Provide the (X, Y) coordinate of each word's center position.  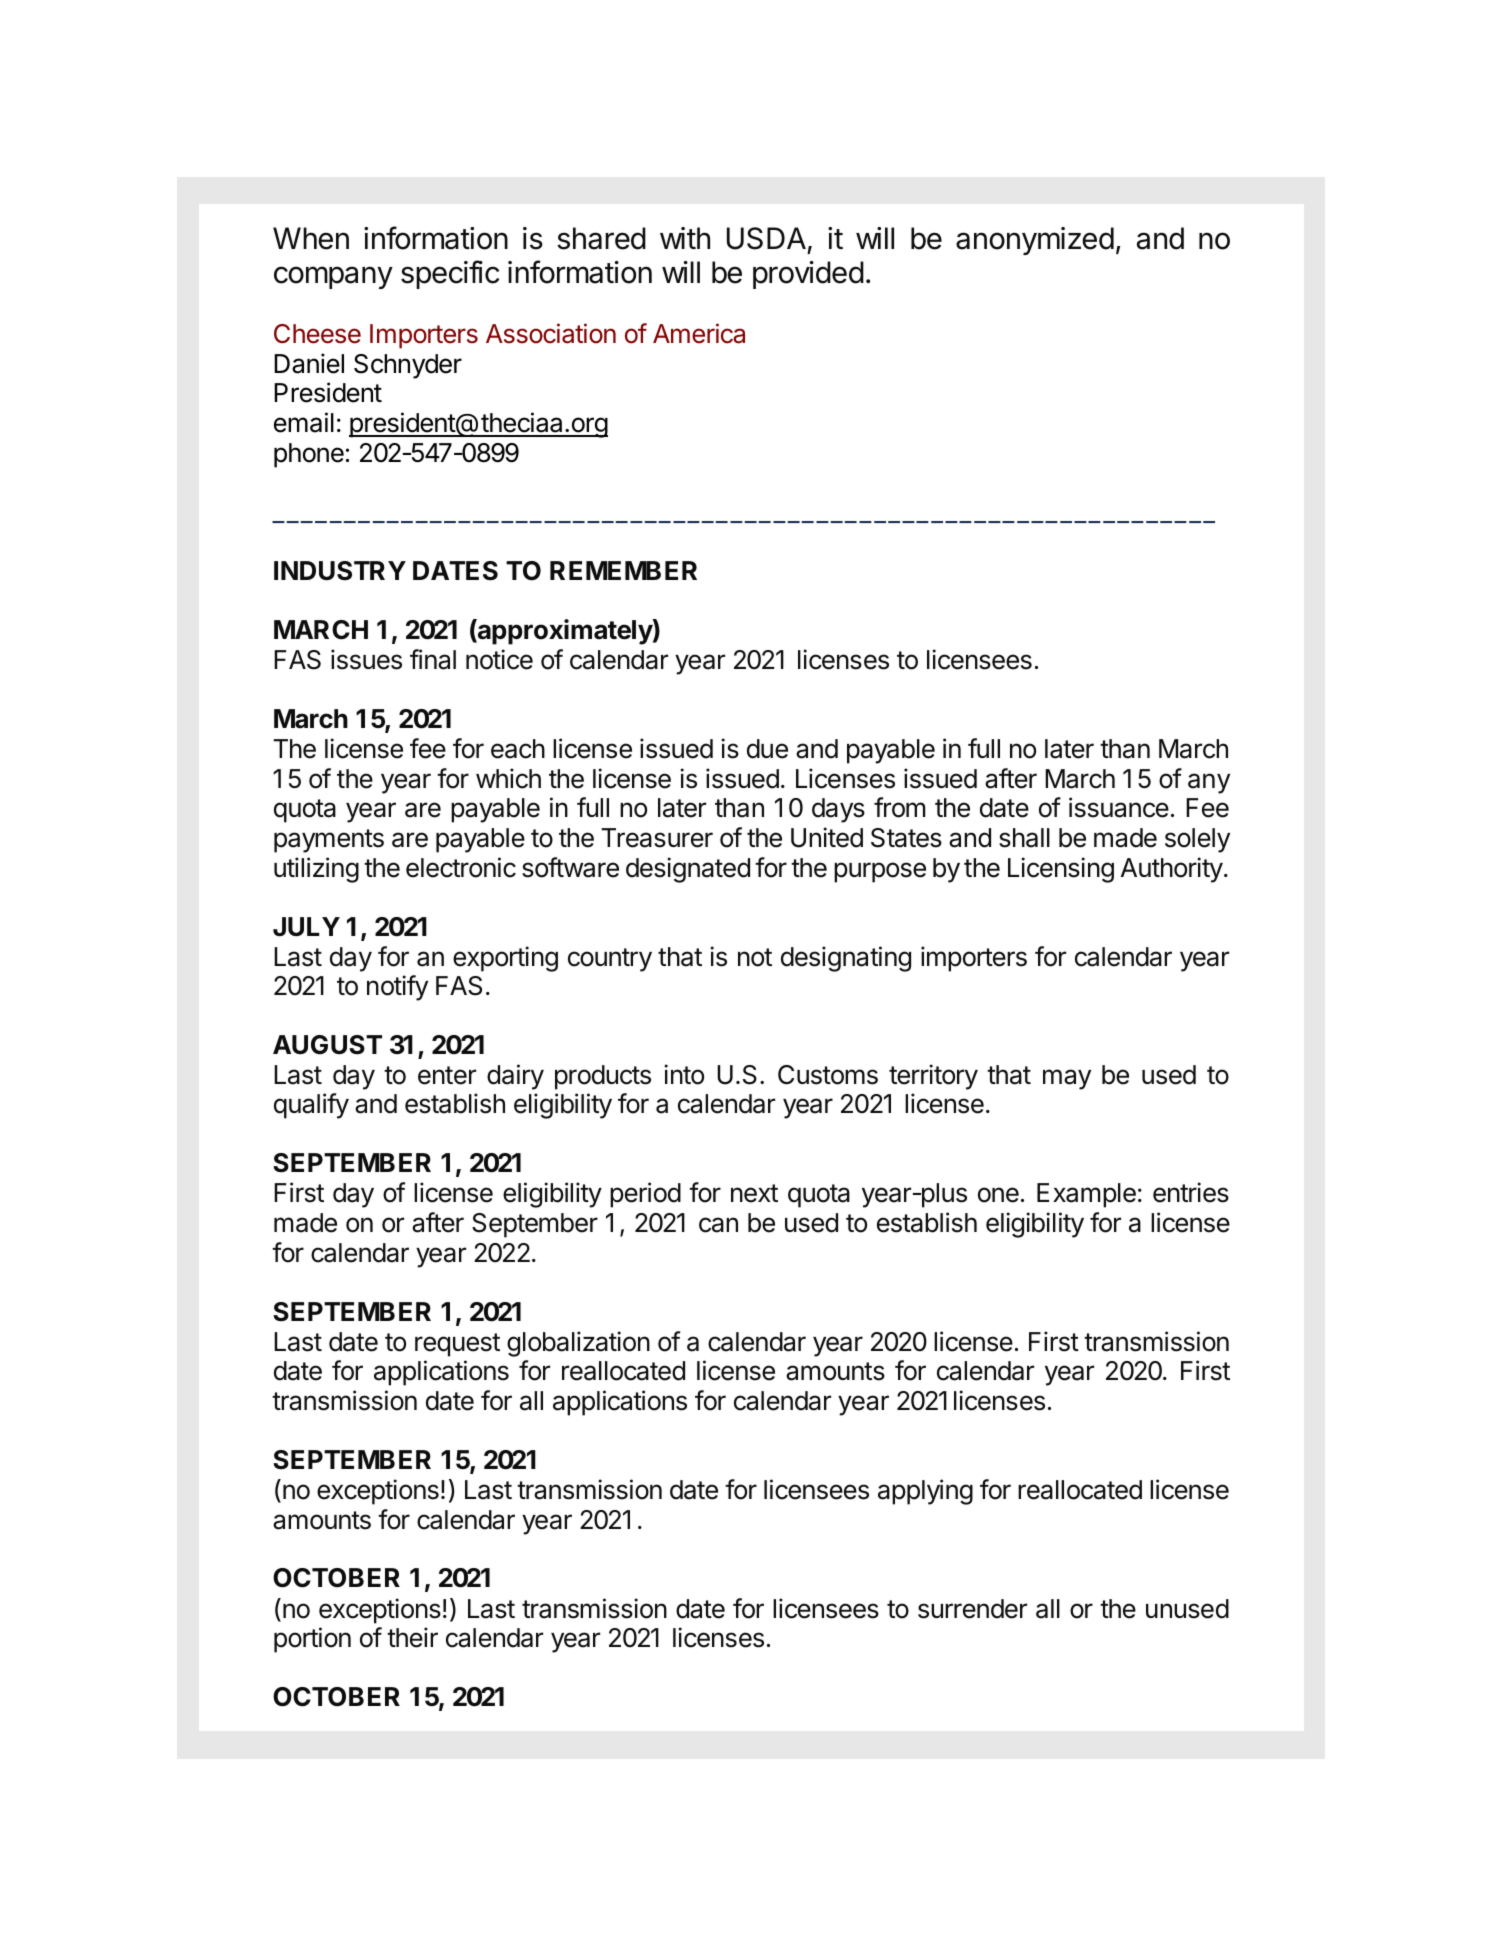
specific (450, 274)
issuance (1119, 807)
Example (1086, 1195)
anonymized (1035, 241)
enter (447, 1075)
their (412, 1637)
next (754, 1193)
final (433, 659)
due (767, 749)
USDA (766, 238)
